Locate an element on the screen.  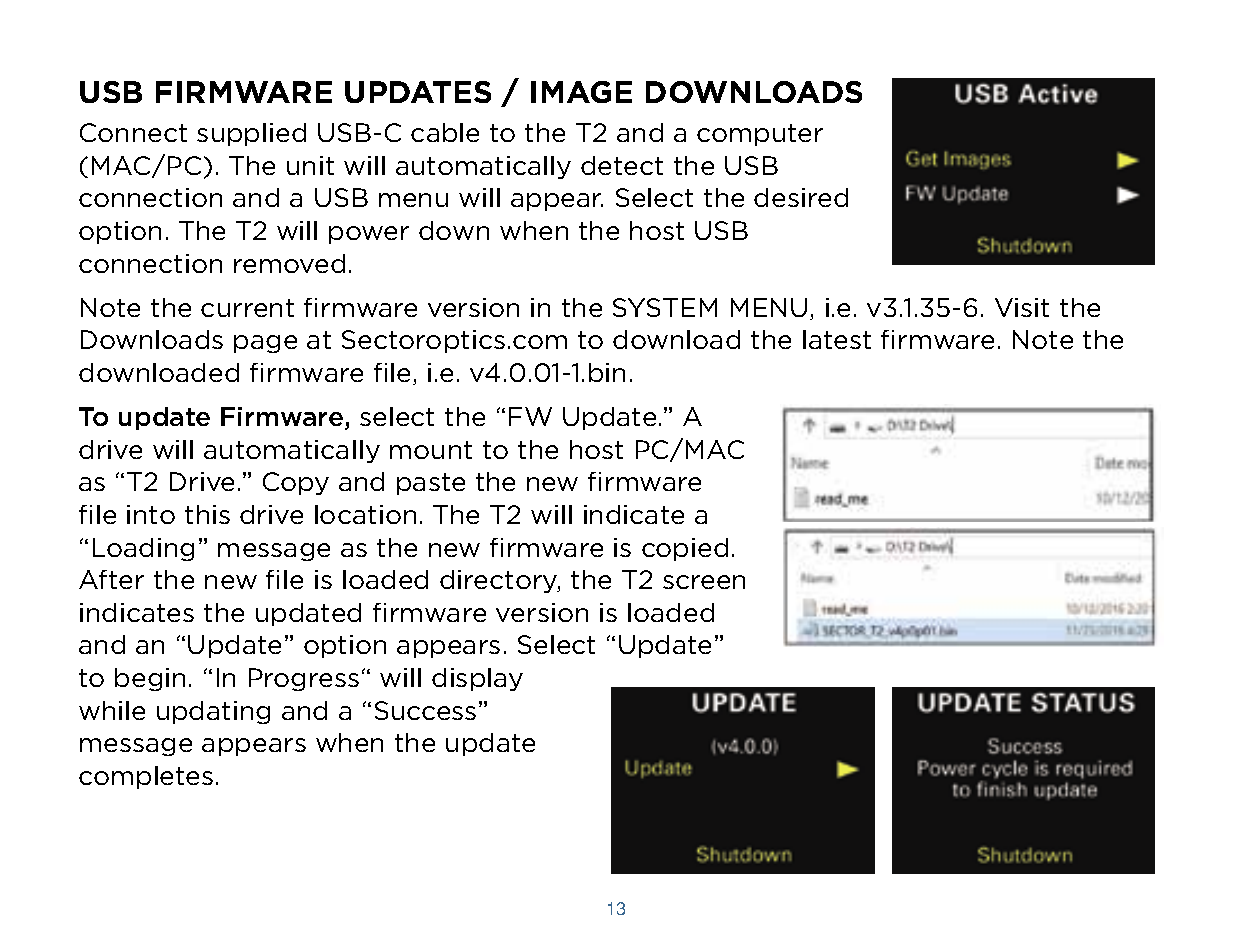
Success is located at coordinates (425, 710).
